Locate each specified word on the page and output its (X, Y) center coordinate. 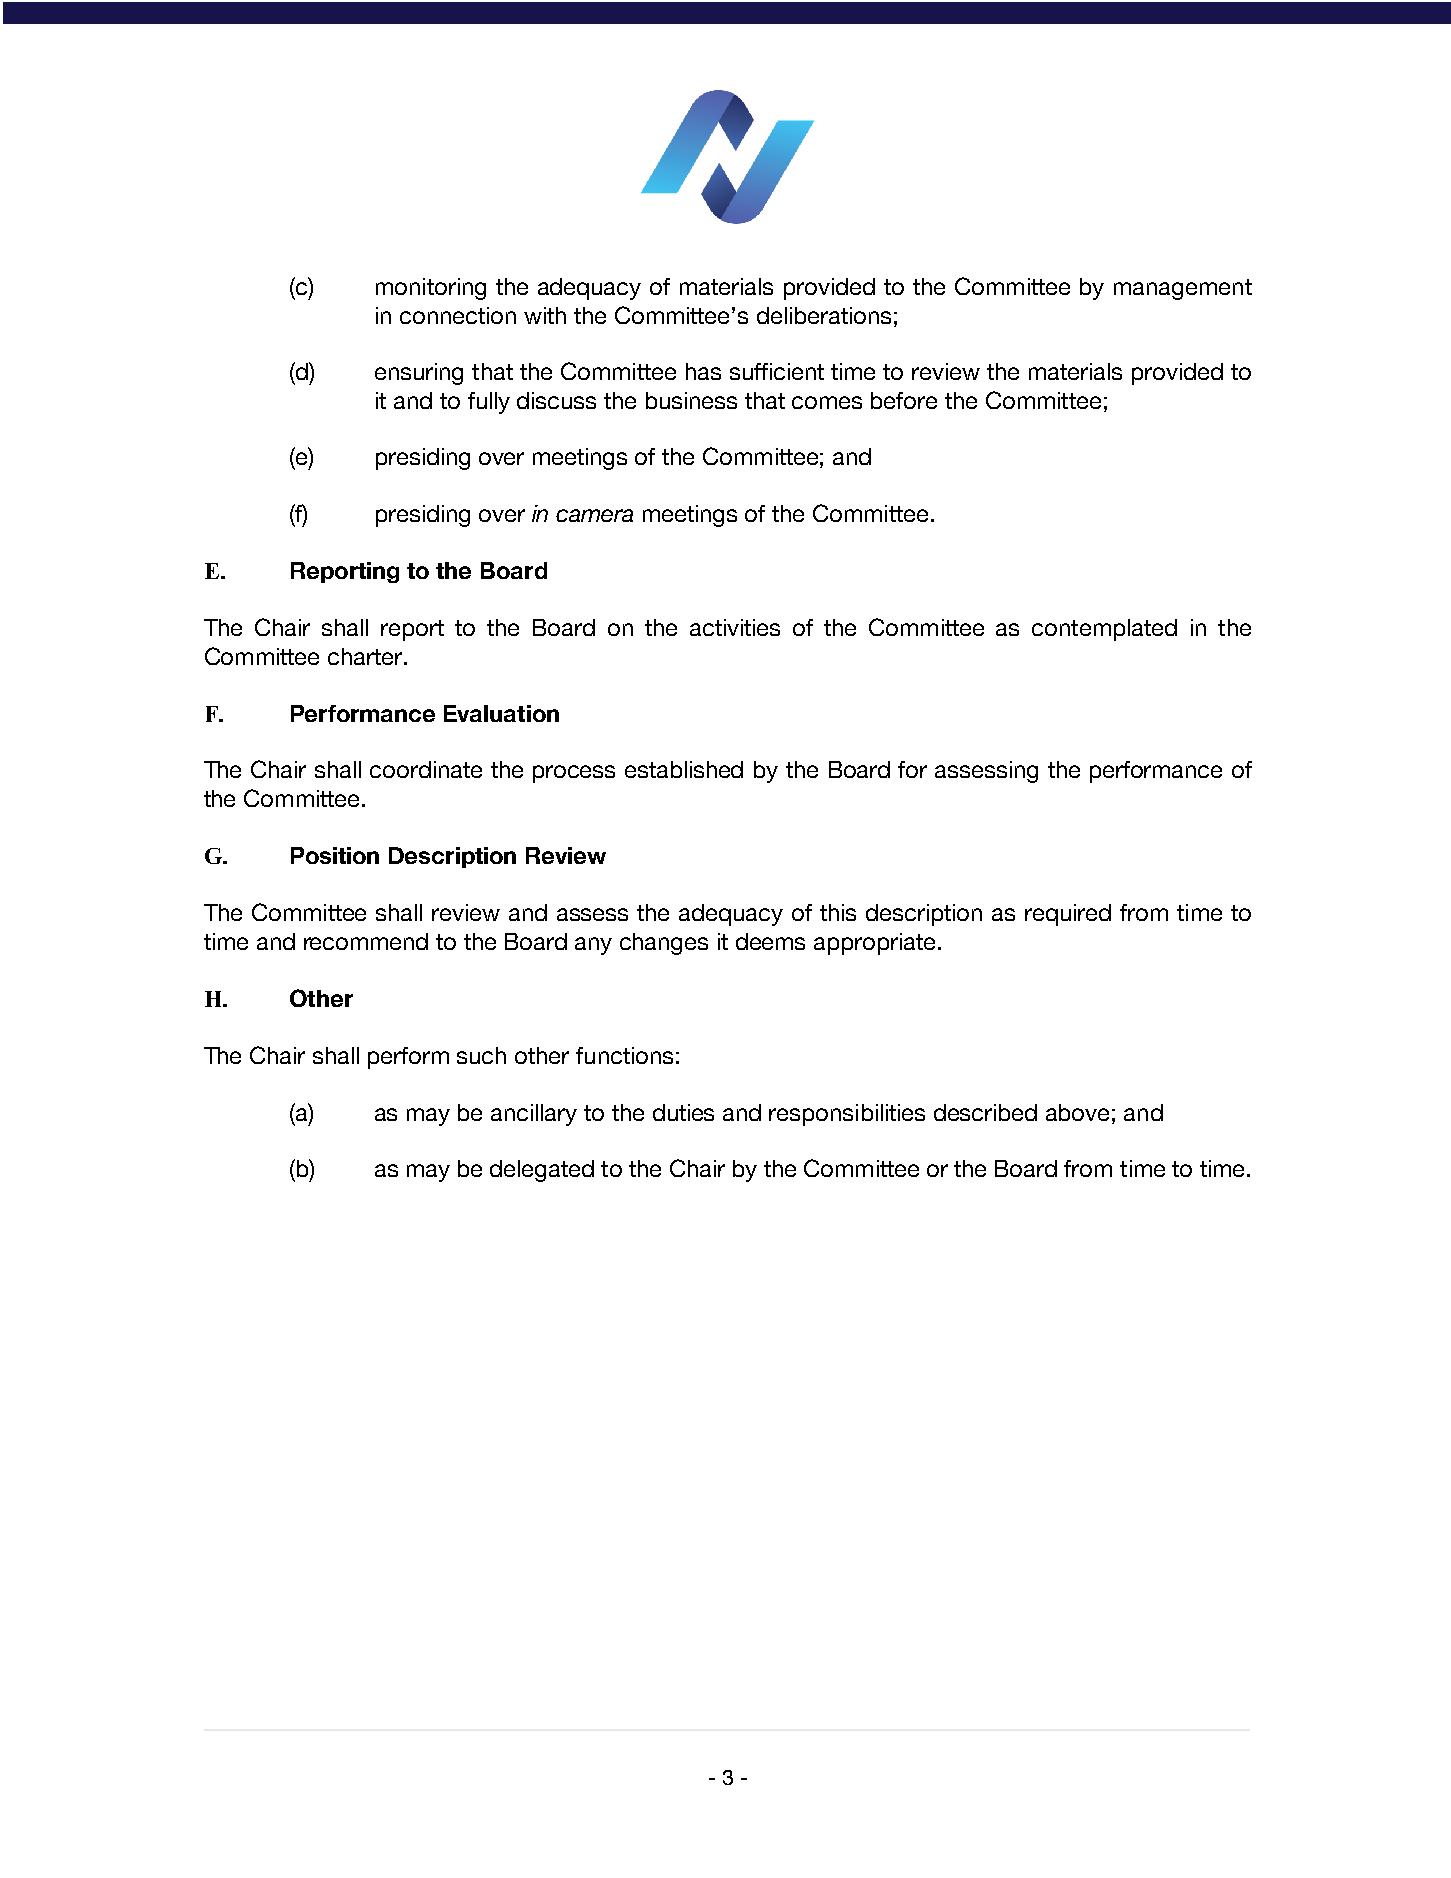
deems (770, 941)
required (1068, 915)
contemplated (1104, 630)
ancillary (534, 1115)
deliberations (824, 315)
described (985, 1112)
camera (594, 515)
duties (683, 1112)
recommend (366, 941)
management (1183, 289)
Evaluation (501, 713)
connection (458, 315)
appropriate (874, 944)
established (684, 769)
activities (735, 627)
